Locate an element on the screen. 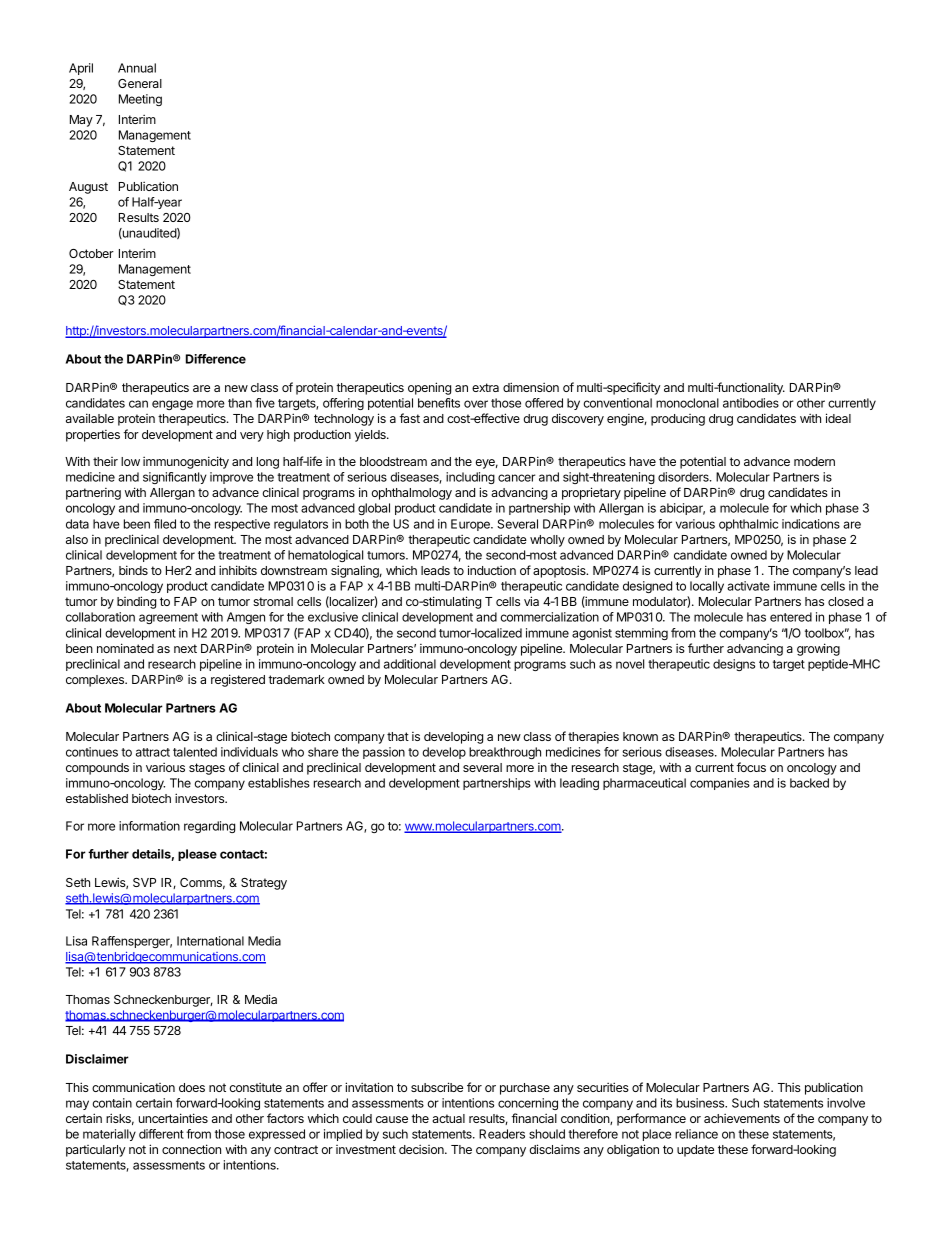 The height and width of the screenshot is (1233, 952). Meeting is located at coordinates (140, 100).
